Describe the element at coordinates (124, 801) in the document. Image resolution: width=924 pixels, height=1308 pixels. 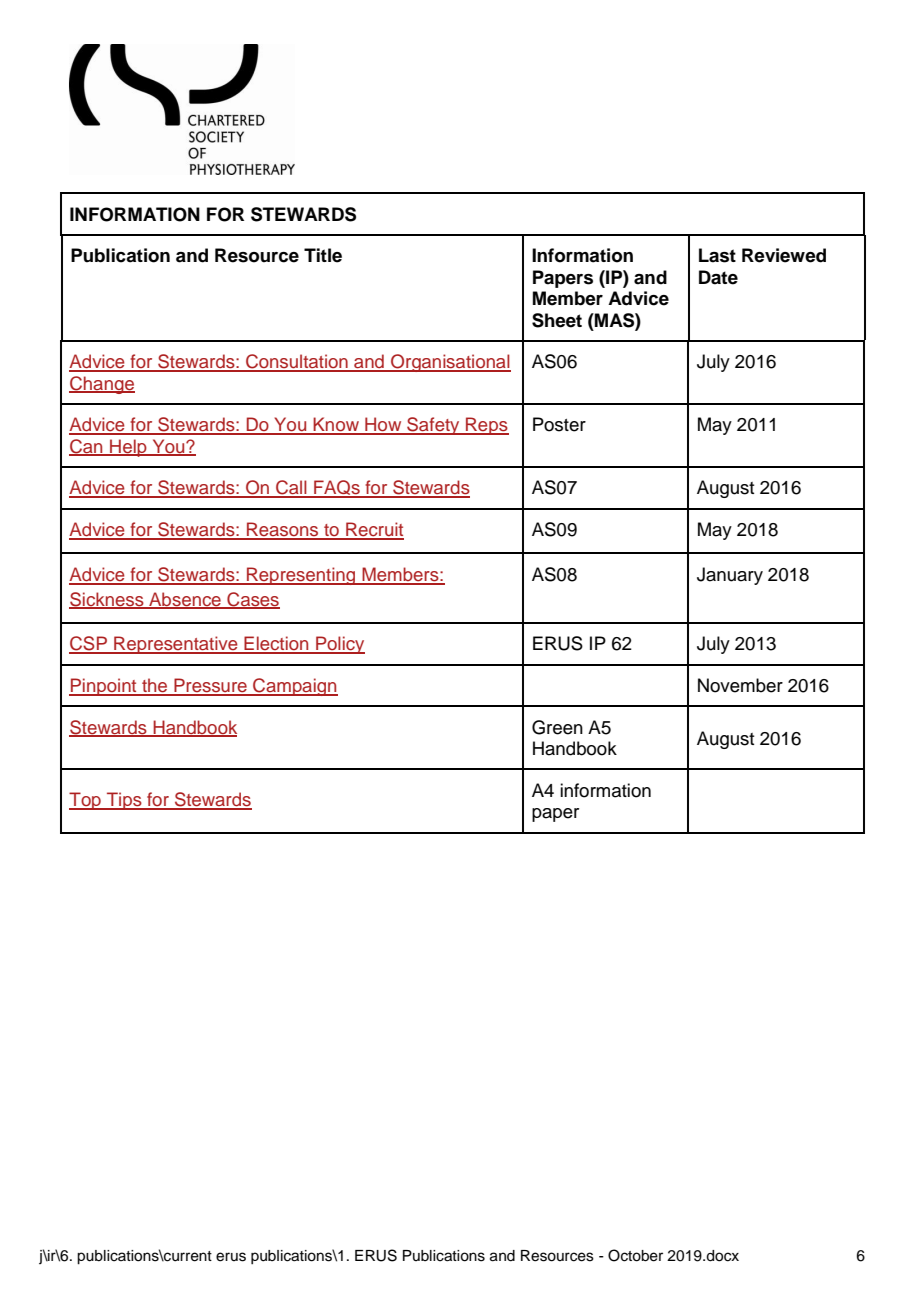
I see `Tips` at that location.
